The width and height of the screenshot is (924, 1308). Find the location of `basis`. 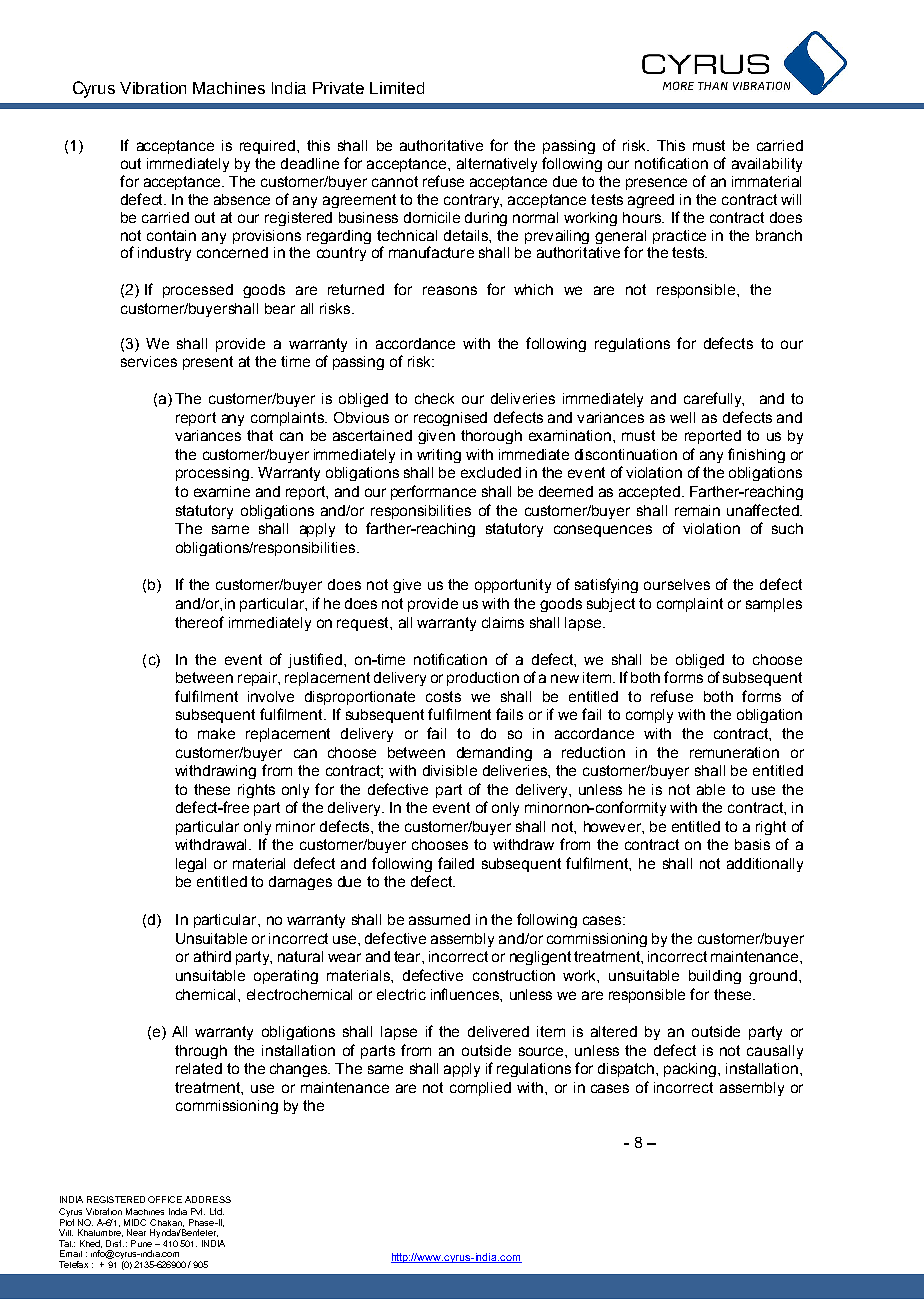

basis is located at coordinates (752, 844).
